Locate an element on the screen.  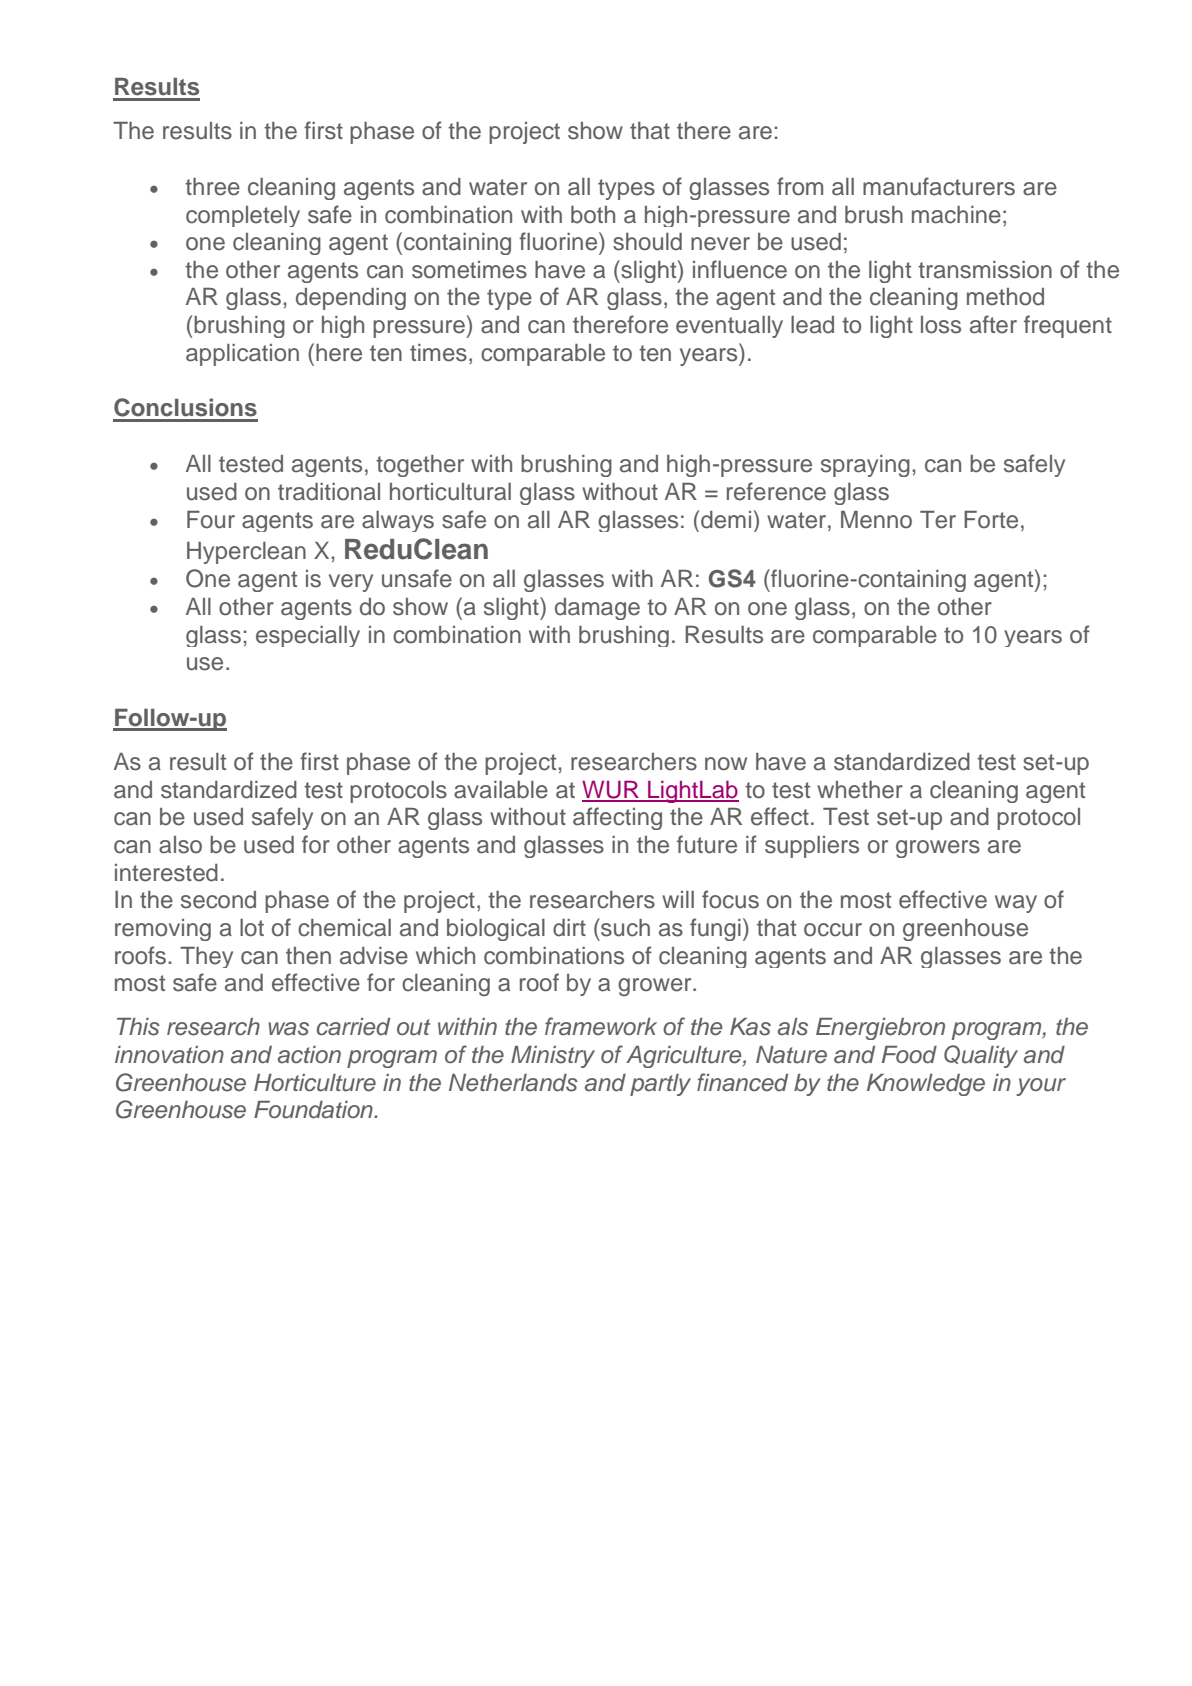
both is located at coordinates (593, 215).
